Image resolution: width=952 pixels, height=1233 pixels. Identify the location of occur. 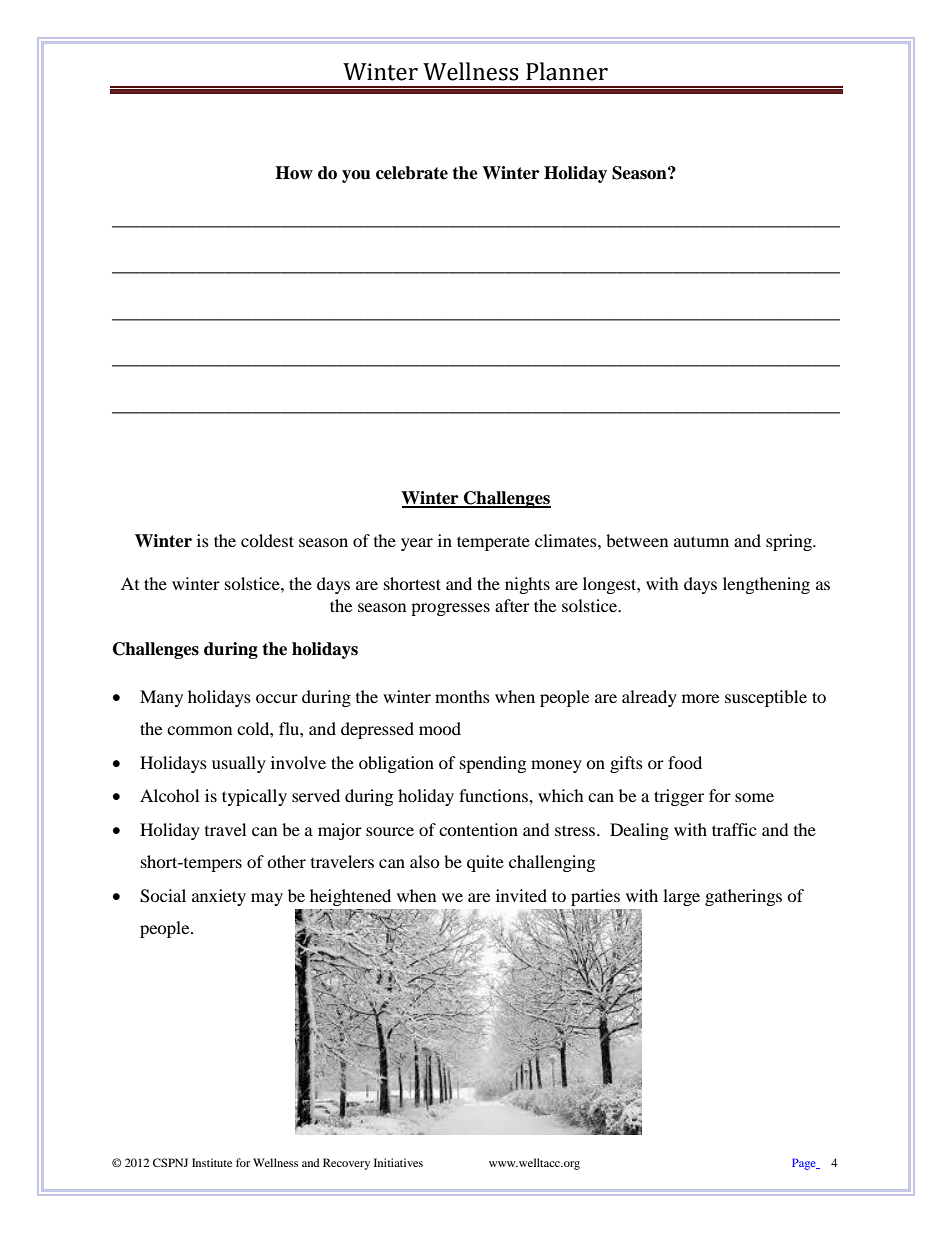
(277, 698).
